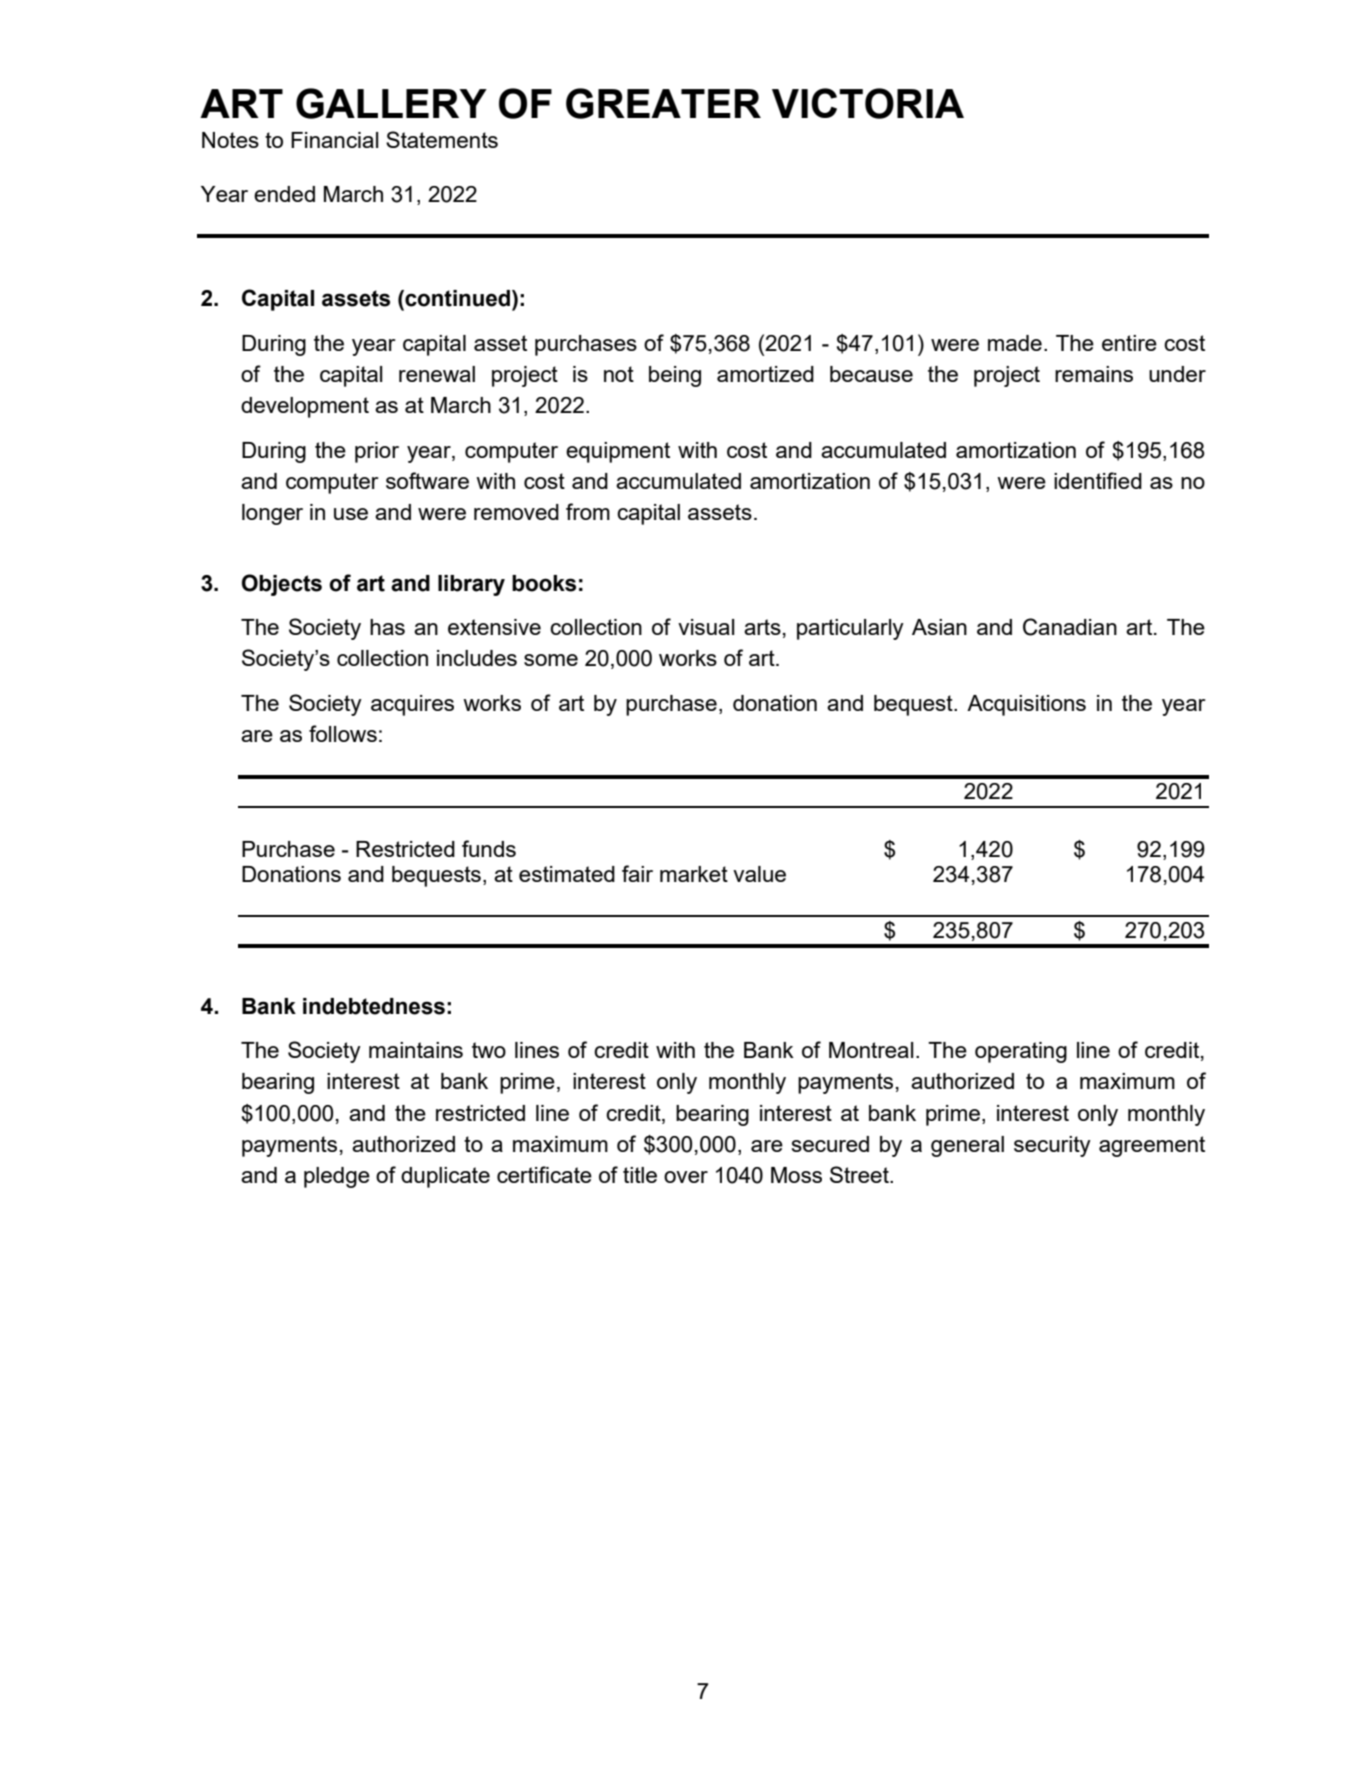 The height and width of the document is (1768, 1366). What do you see at coordinates (686, 1177) in the document?
I see `over` at bounding box center [686, 1177].
